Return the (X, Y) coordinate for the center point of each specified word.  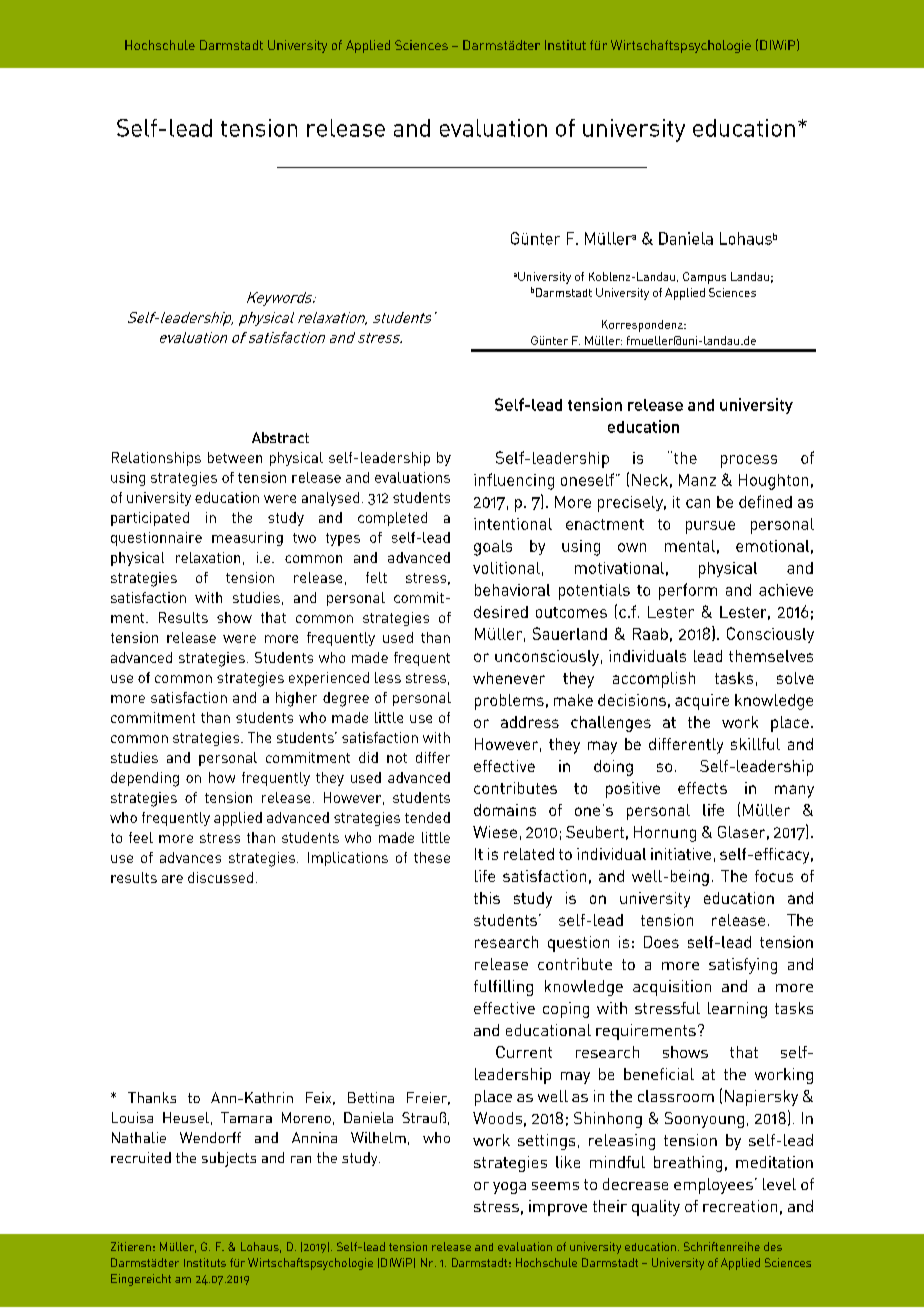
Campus (704, 278)
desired (501, 612)
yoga (509, 1188)
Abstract (280, 437)
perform (688, 591)
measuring (247, 539)
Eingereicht (141, 1280)
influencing (514, 481)
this (487, 898)
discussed (220, 877)
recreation (740, 1206)
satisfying (743, 966)
